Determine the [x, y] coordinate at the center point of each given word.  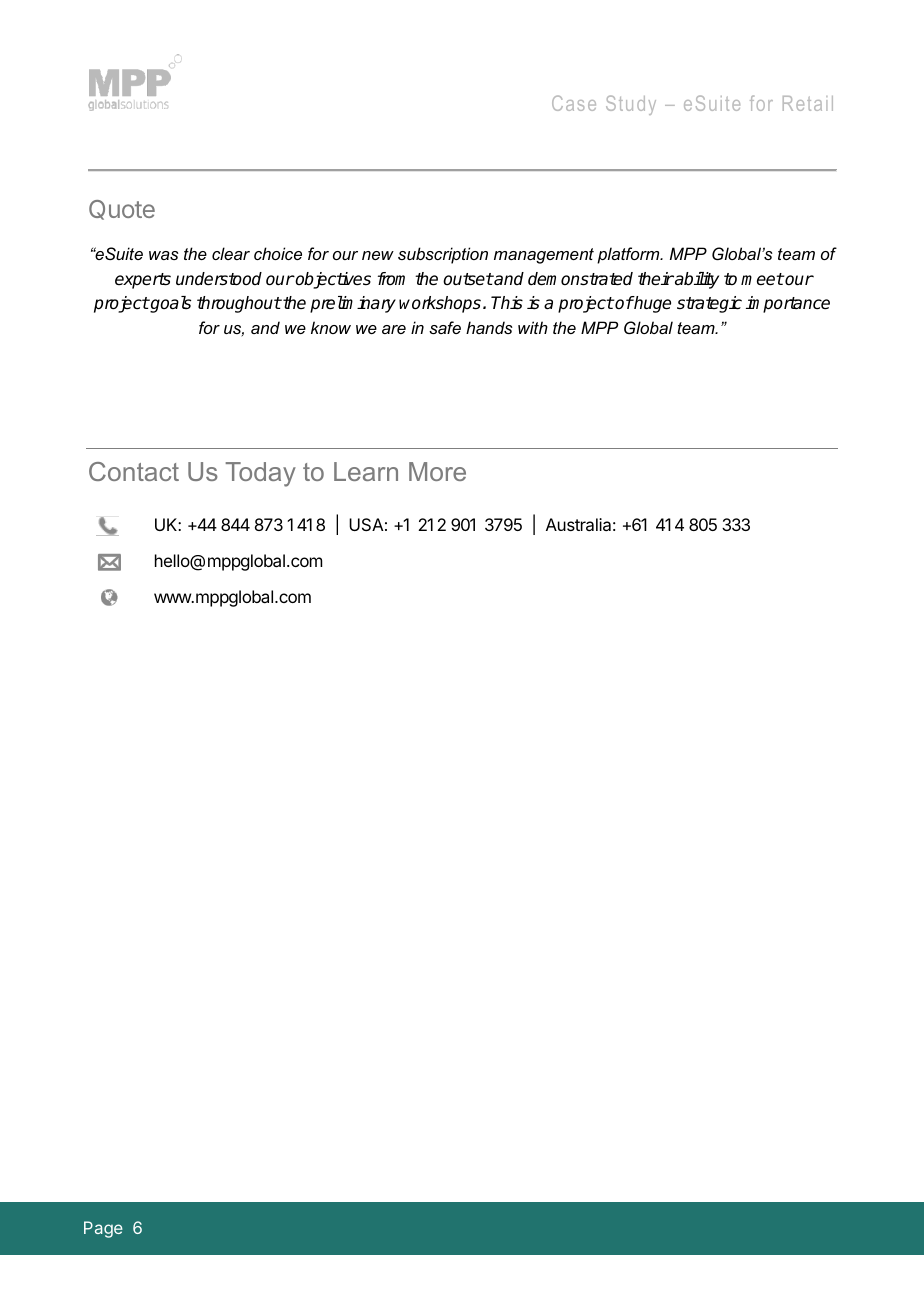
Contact [134, 471]
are [394, 329]
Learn [366, 471]
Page [103, 1229]
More [437, 471]
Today [261, 474]
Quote [122, 210]
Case [574, 103]
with [533, 327]
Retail [808, 103]
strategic [709, 304]
